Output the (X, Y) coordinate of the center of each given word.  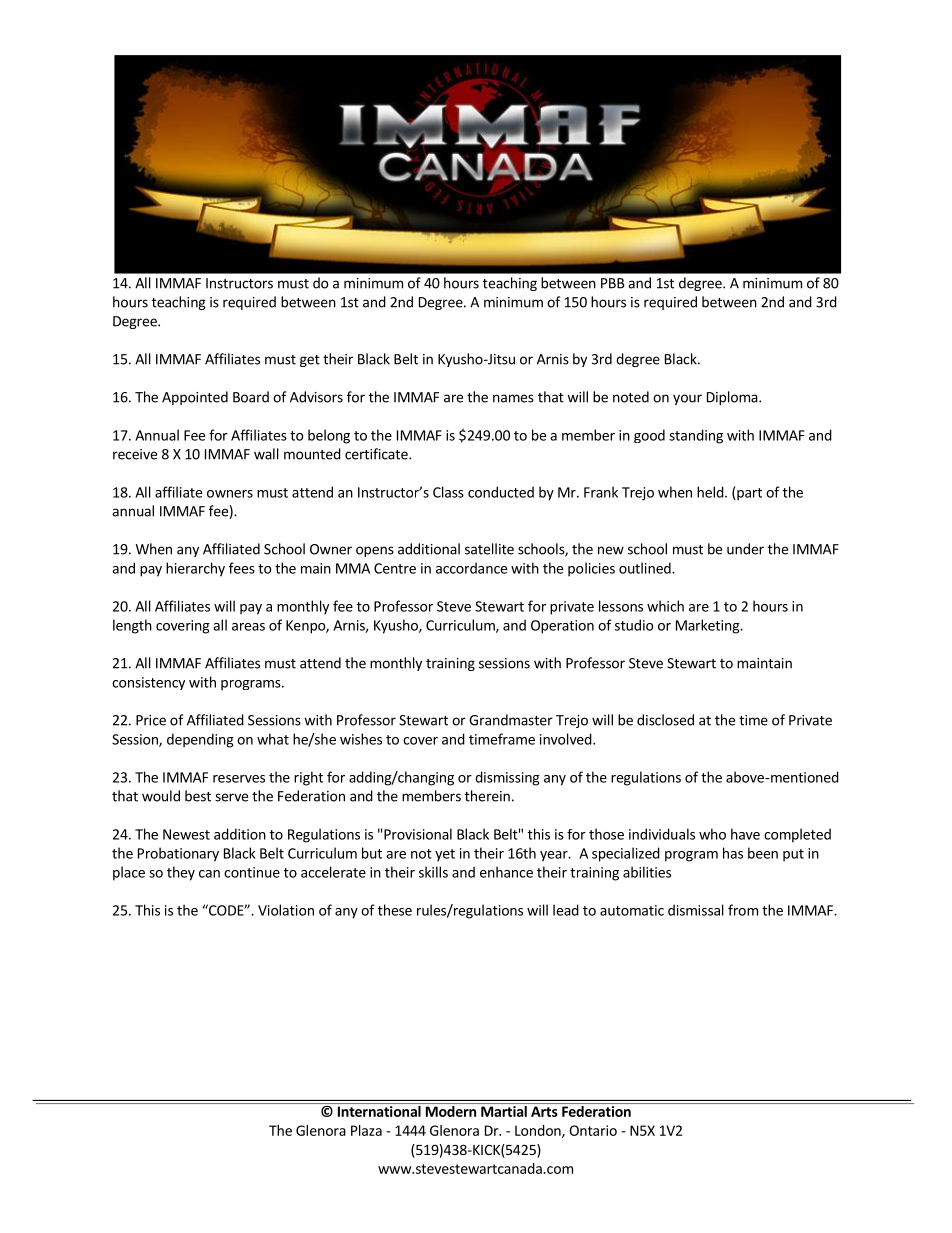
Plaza (366, 1130)
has (733, 853)
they (181, 873)
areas (248, 627)
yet (445, 855)
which (665, 606)
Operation (562, 627)
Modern (451, 1111)
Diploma (733, 398)
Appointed (195, 398)
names (513, 398)
